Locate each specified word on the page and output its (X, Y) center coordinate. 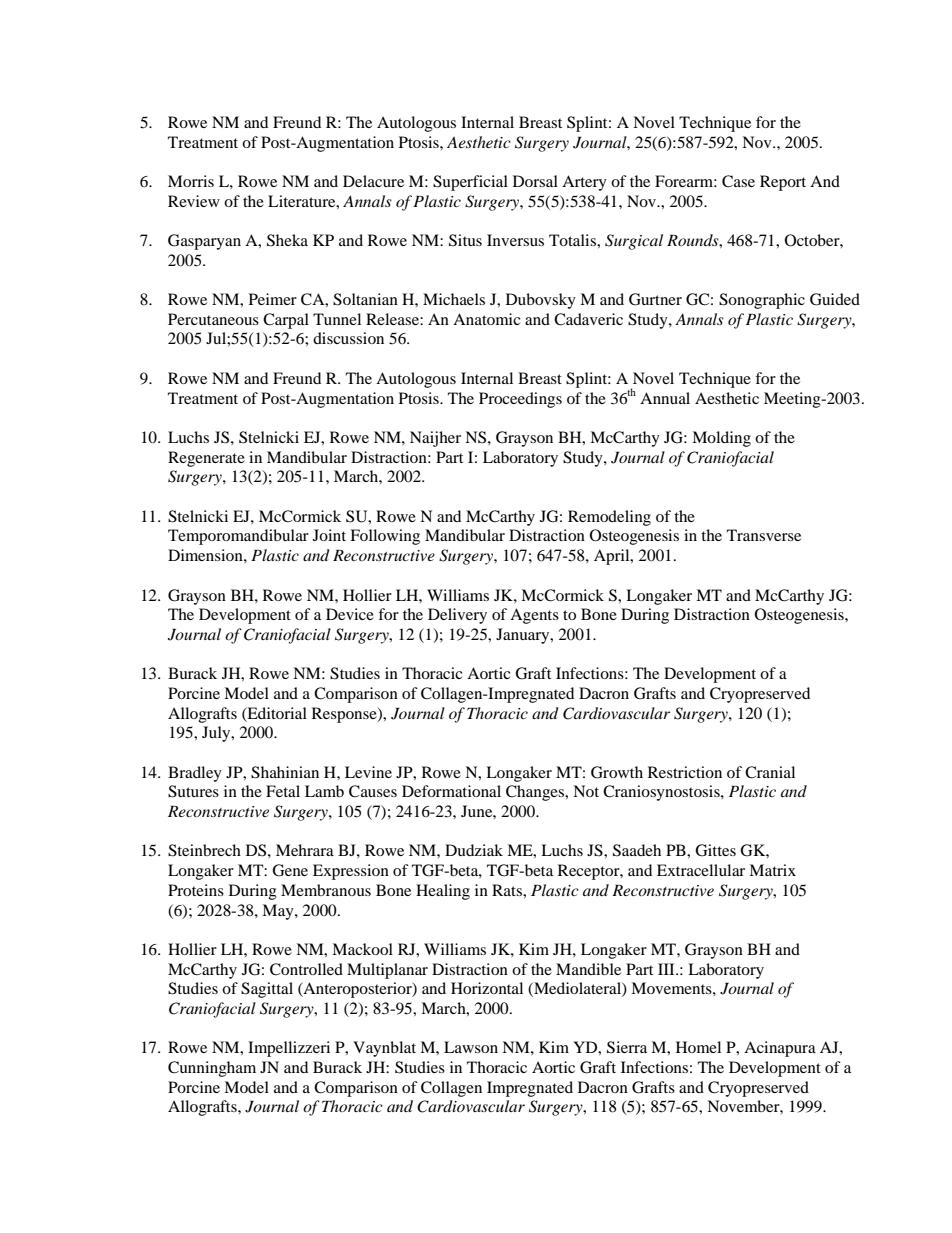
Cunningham (212, 1069)
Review (194, 201)
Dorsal (535, 181)
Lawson (471, 1047)
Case (738, 181)
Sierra (627, 1047)
